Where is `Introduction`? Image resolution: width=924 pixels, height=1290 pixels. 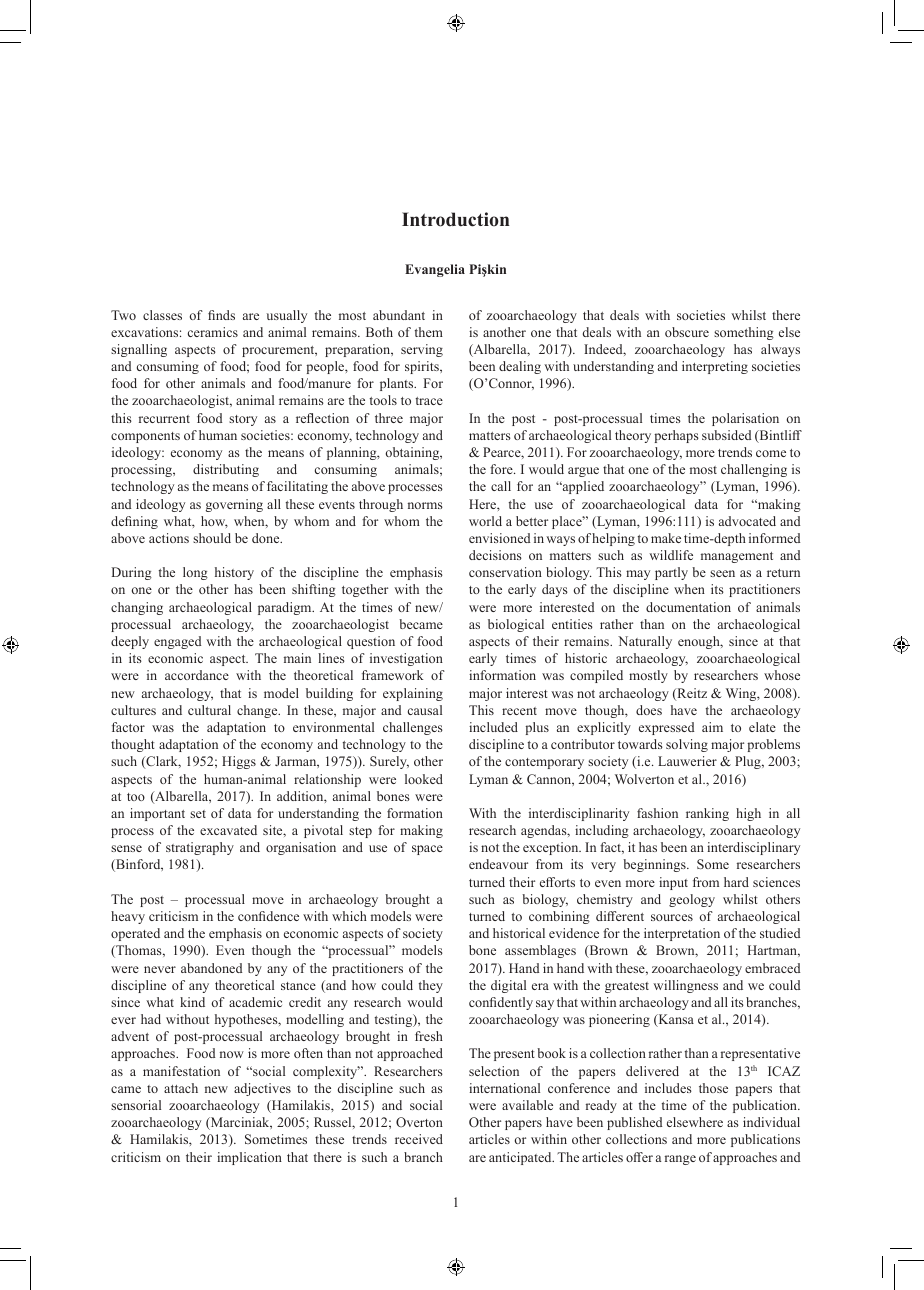 Introduction is located at coordinates (456, 219).
